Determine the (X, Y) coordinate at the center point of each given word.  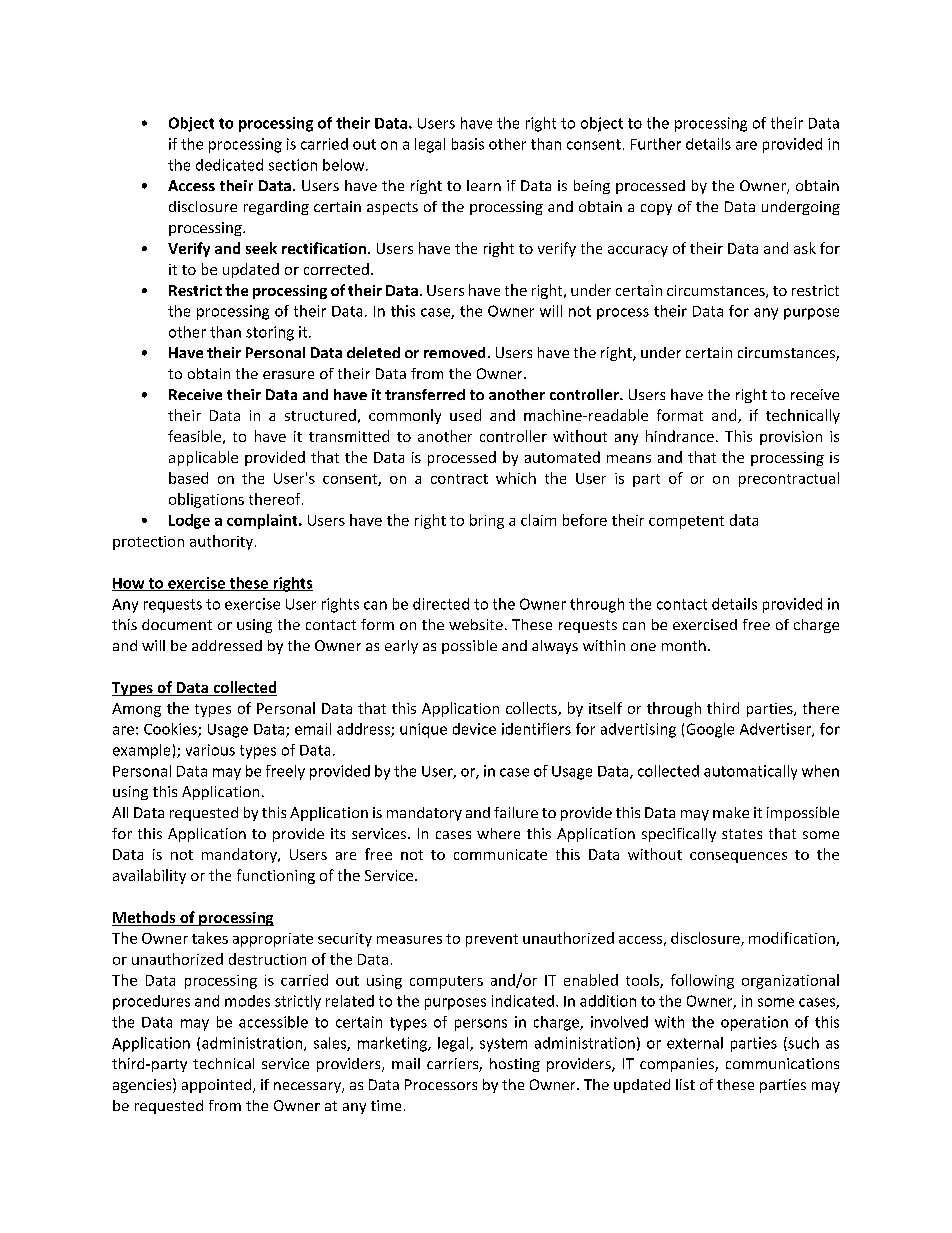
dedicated (229, 165)
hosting (515, 1065)
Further (656, 144)
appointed (216, 1086)
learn (484, 185)
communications (782, 1063)
